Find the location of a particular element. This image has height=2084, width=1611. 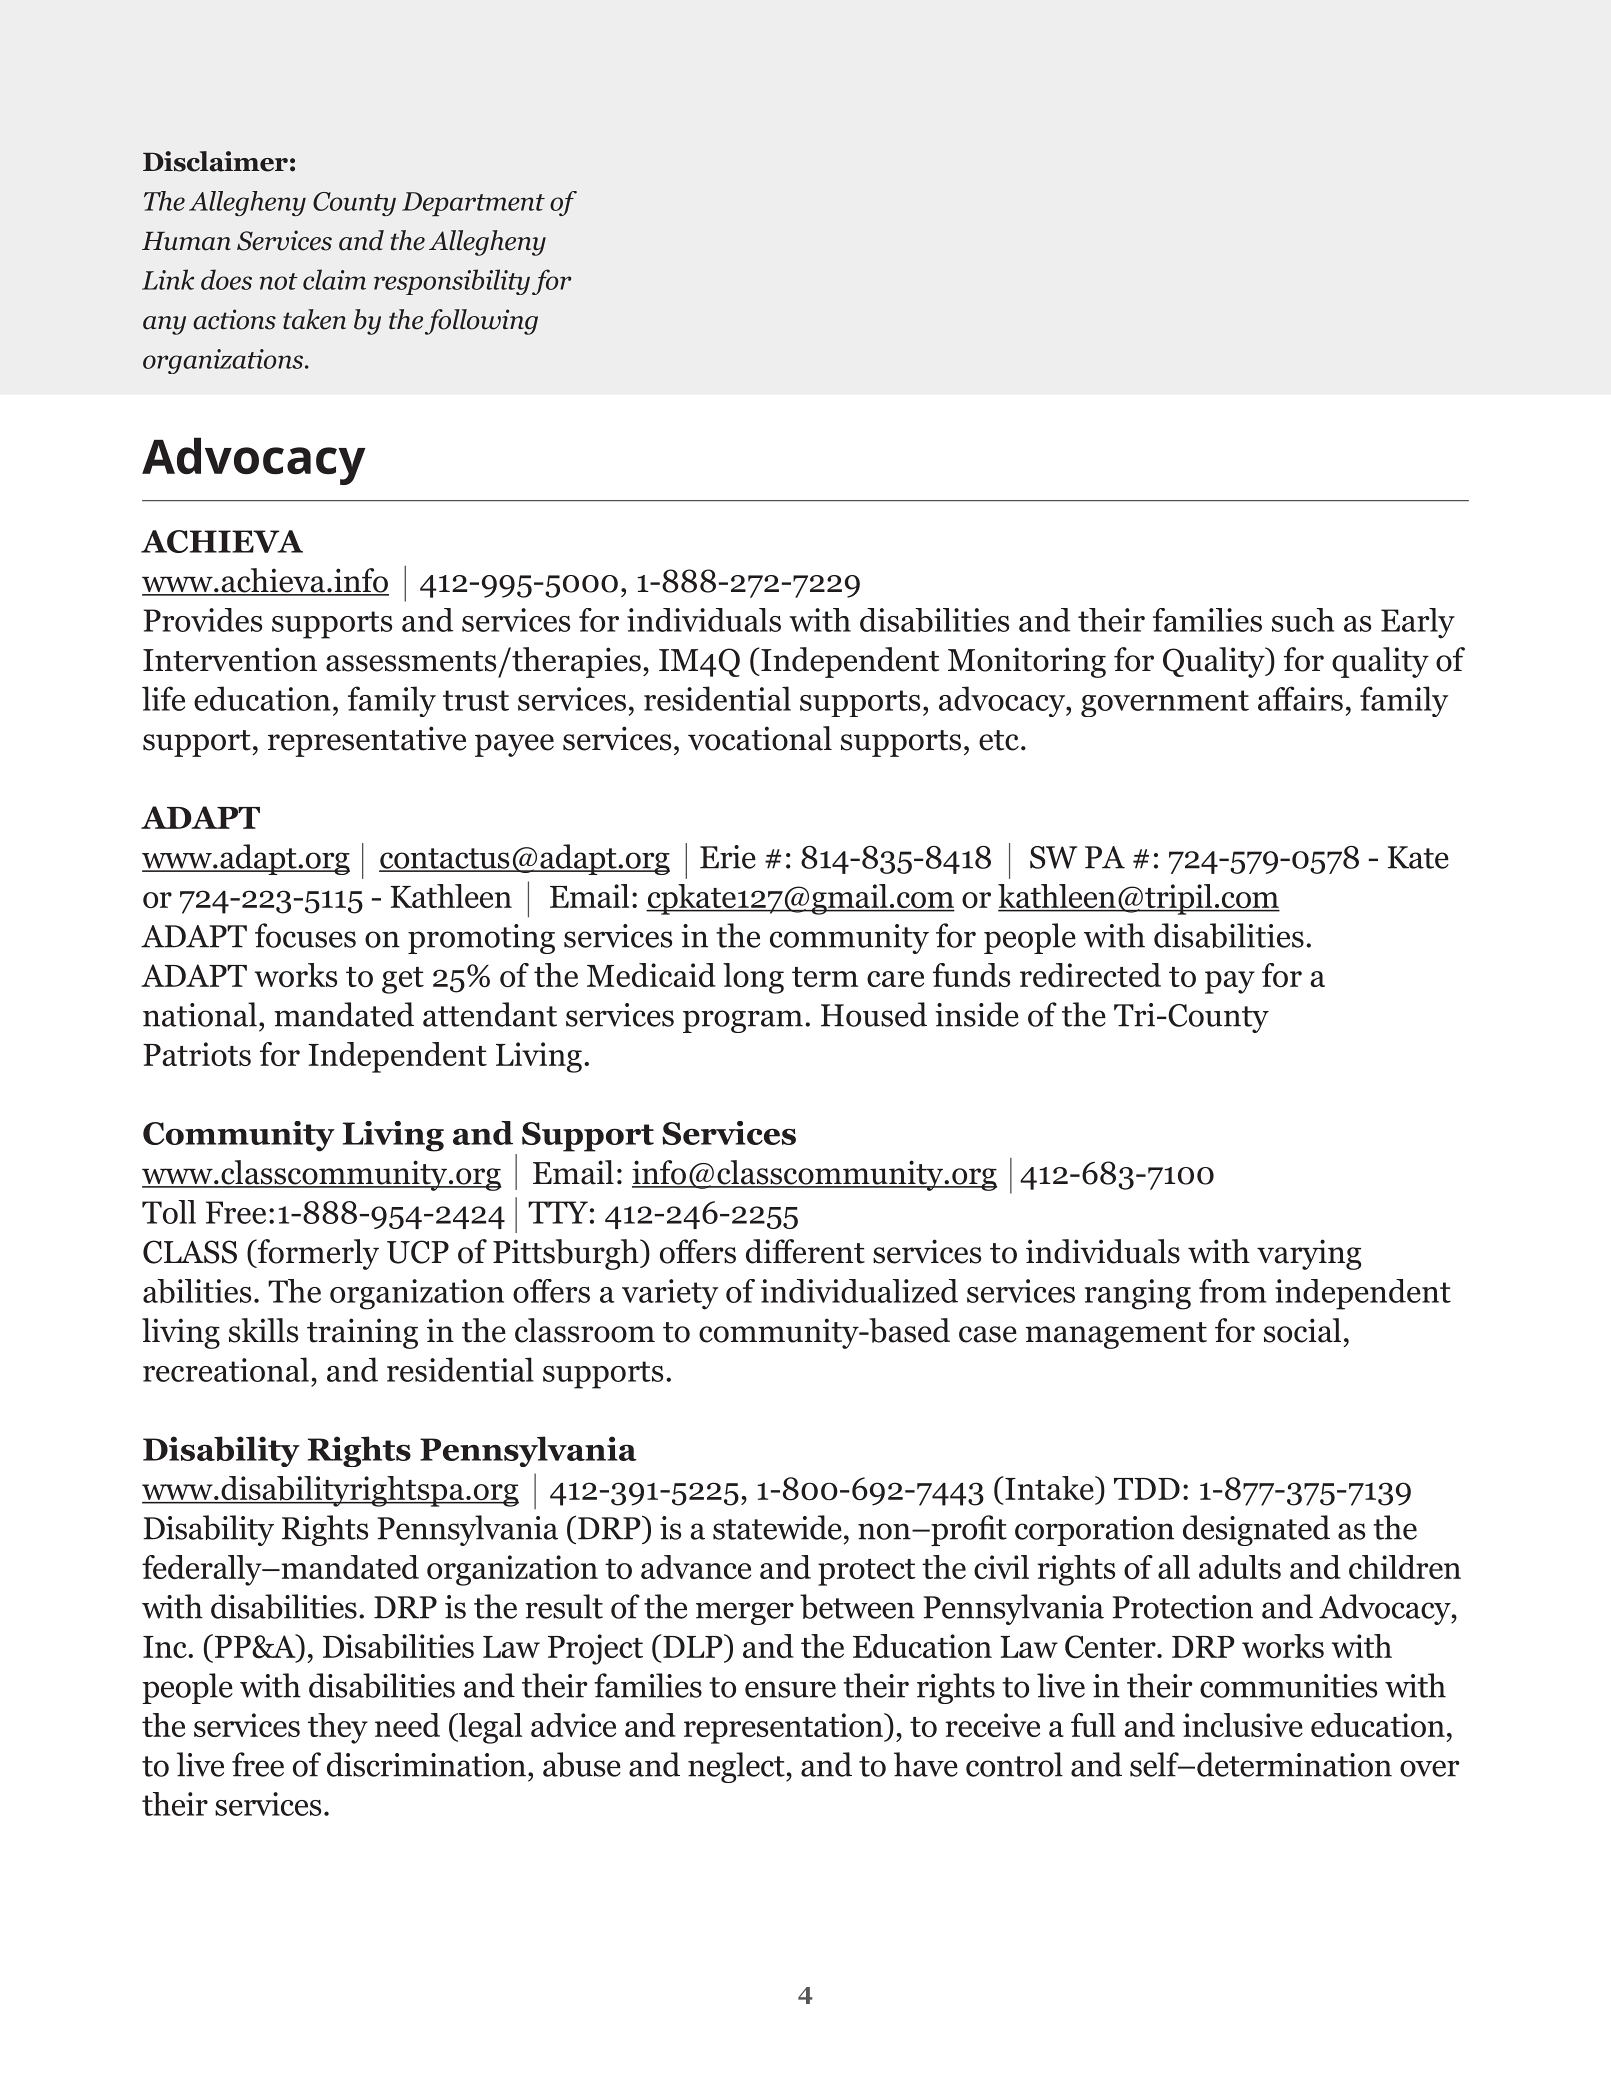

such is located at coordinates (1303, 620).
